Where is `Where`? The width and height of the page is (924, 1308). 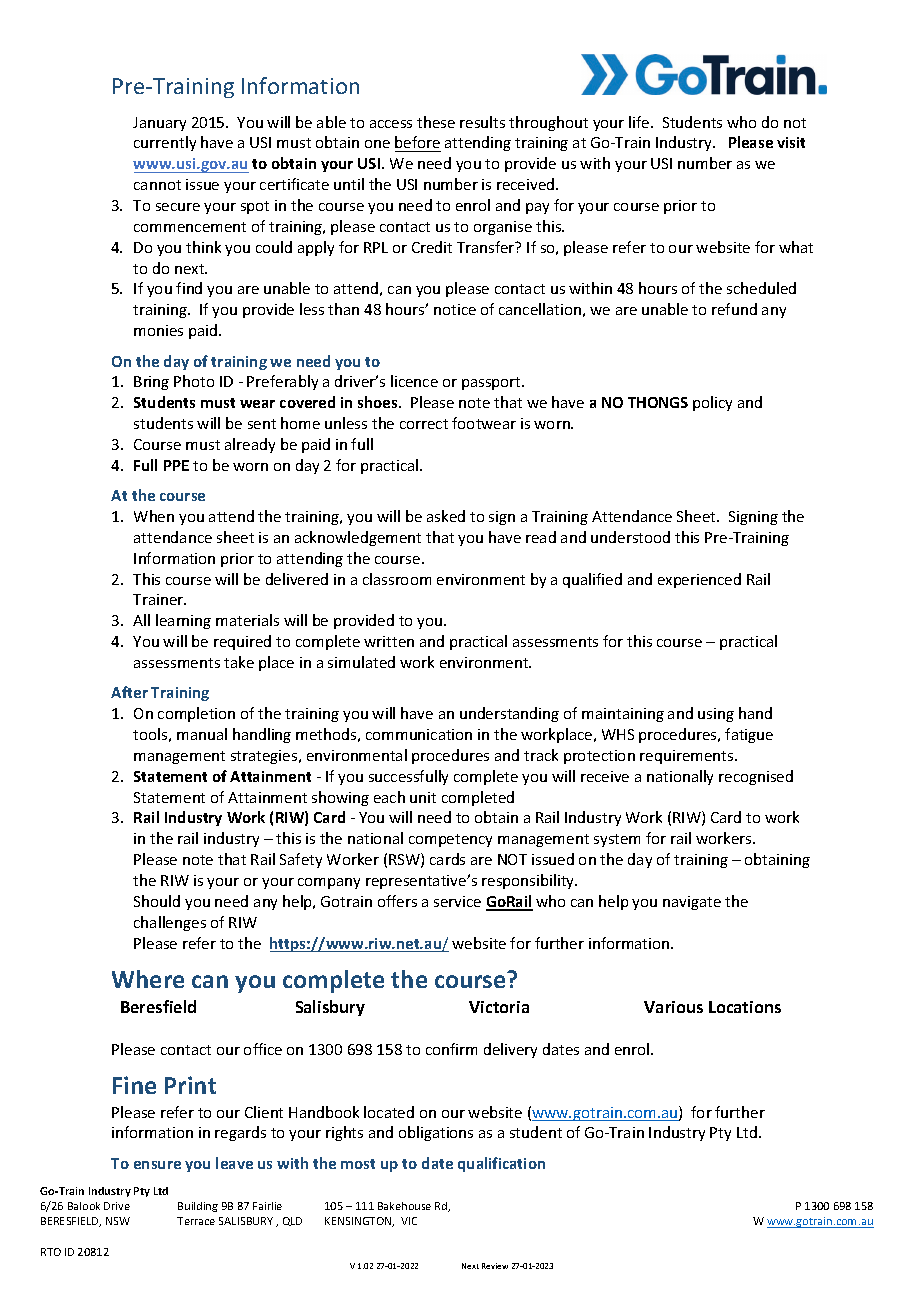
Where is located at coordinates (148, 979).
